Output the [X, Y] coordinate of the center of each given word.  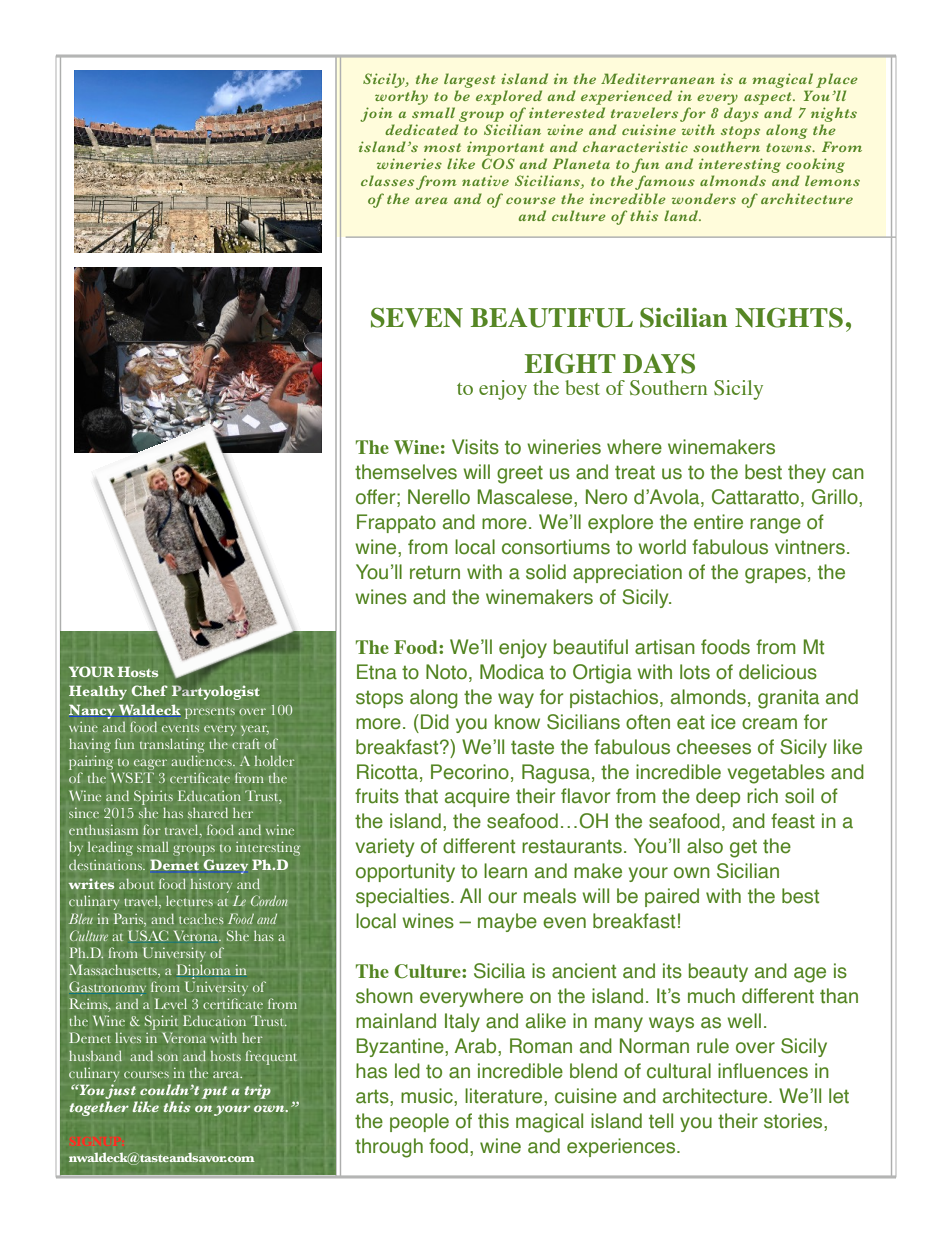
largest [469, 80]
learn [505, 871]
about [136, 883]
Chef [149, 690]
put [214, 1092]
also [705, 846]
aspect [769, 98]
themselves [406, 472]
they [807, 473]
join [376, 114]
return [435, 573]
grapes [775, 576]
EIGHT [570, 364]
